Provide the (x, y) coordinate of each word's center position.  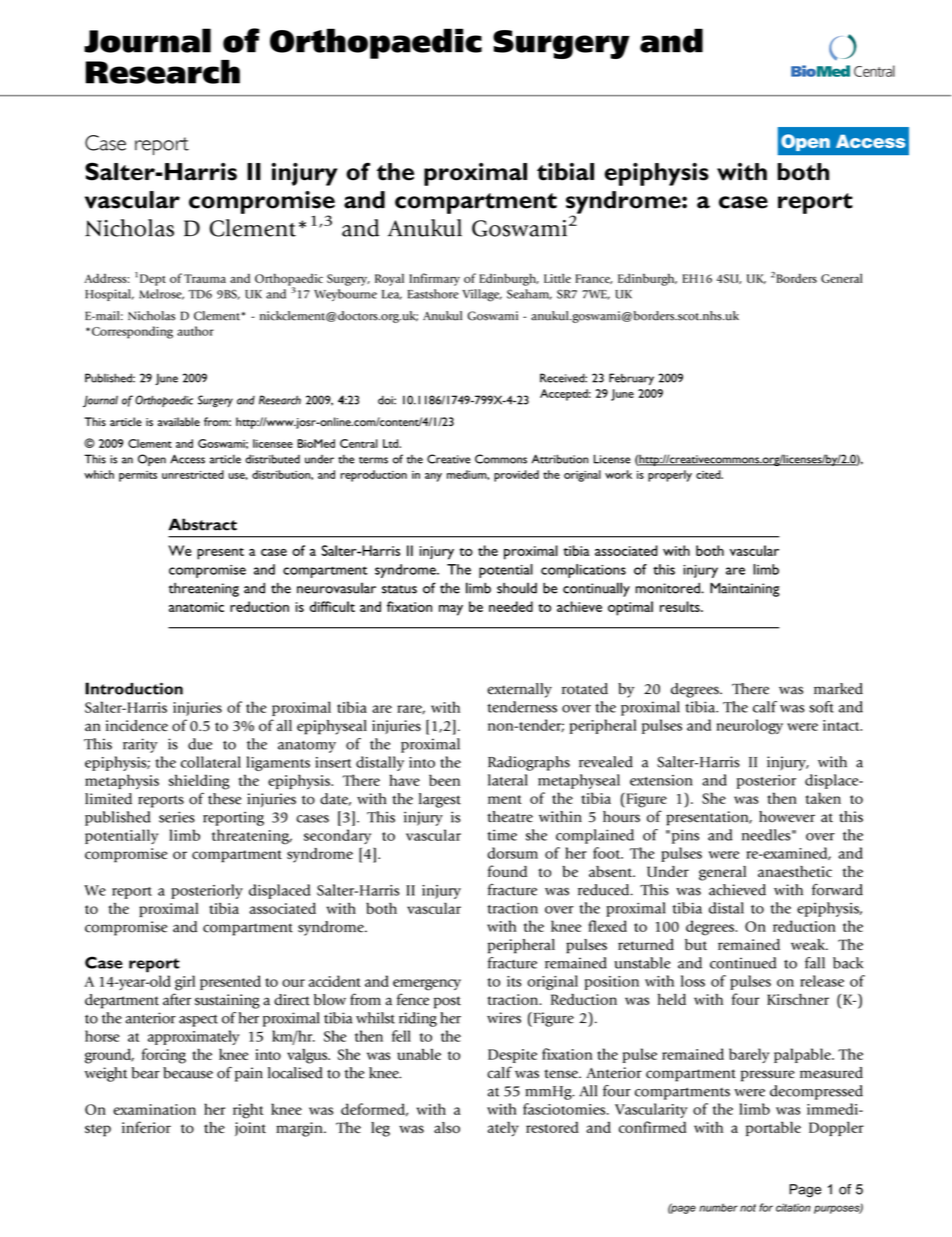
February (631, 379)
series (177, 817)
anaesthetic (795, 871)
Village (482, 295)
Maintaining (745, 589)
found (507, 871)
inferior (146, 1127)
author (195, 331)
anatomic (196, 607)
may (451, 610)
